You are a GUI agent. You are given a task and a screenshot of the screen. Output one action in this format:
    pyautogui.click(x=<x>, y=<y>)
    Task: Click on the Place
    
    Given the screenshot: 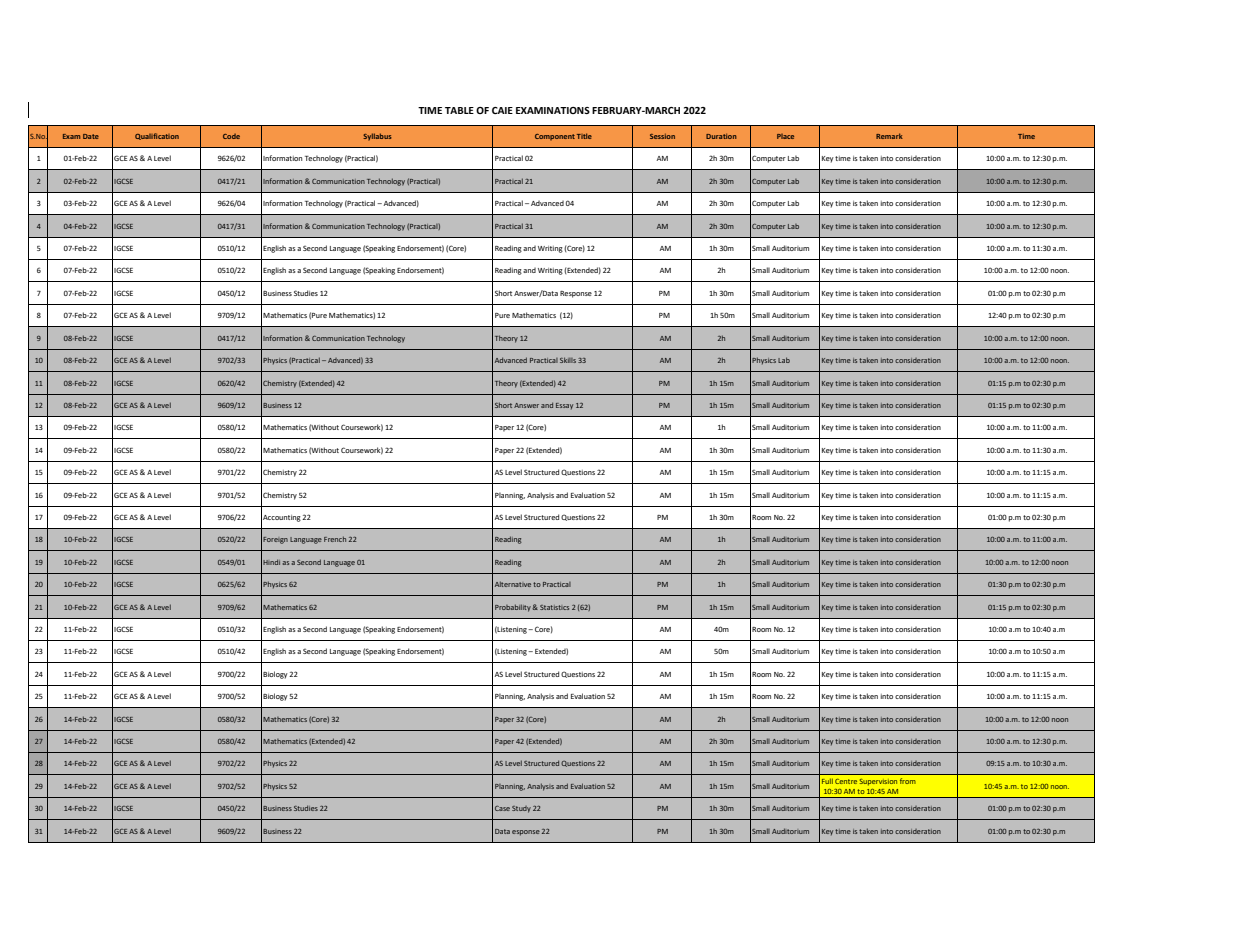 What is the action you would take?
    pyautogui.click(x=785, y=136)
